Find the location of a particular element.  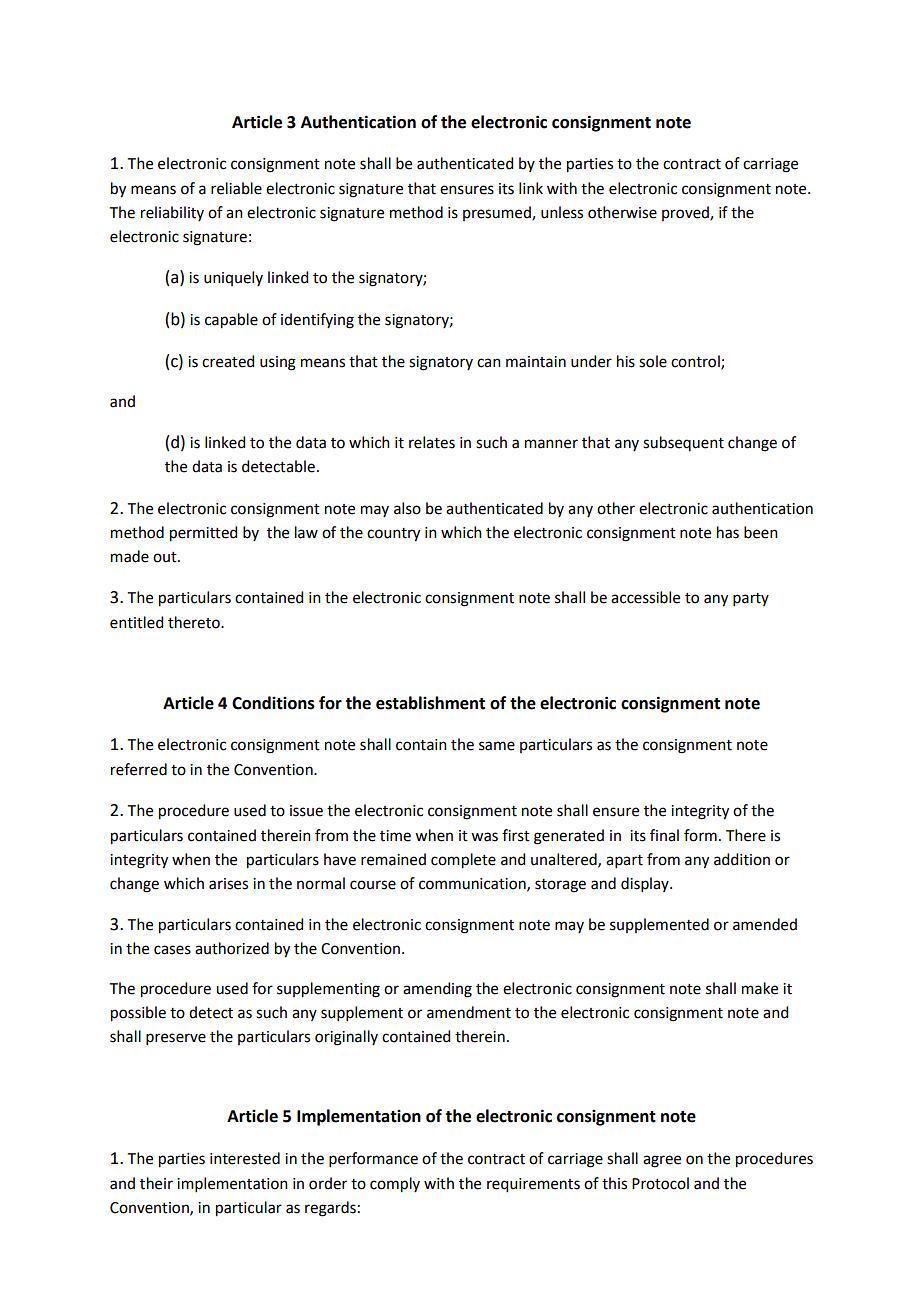

comply is located at coordinates (395, 1185).
